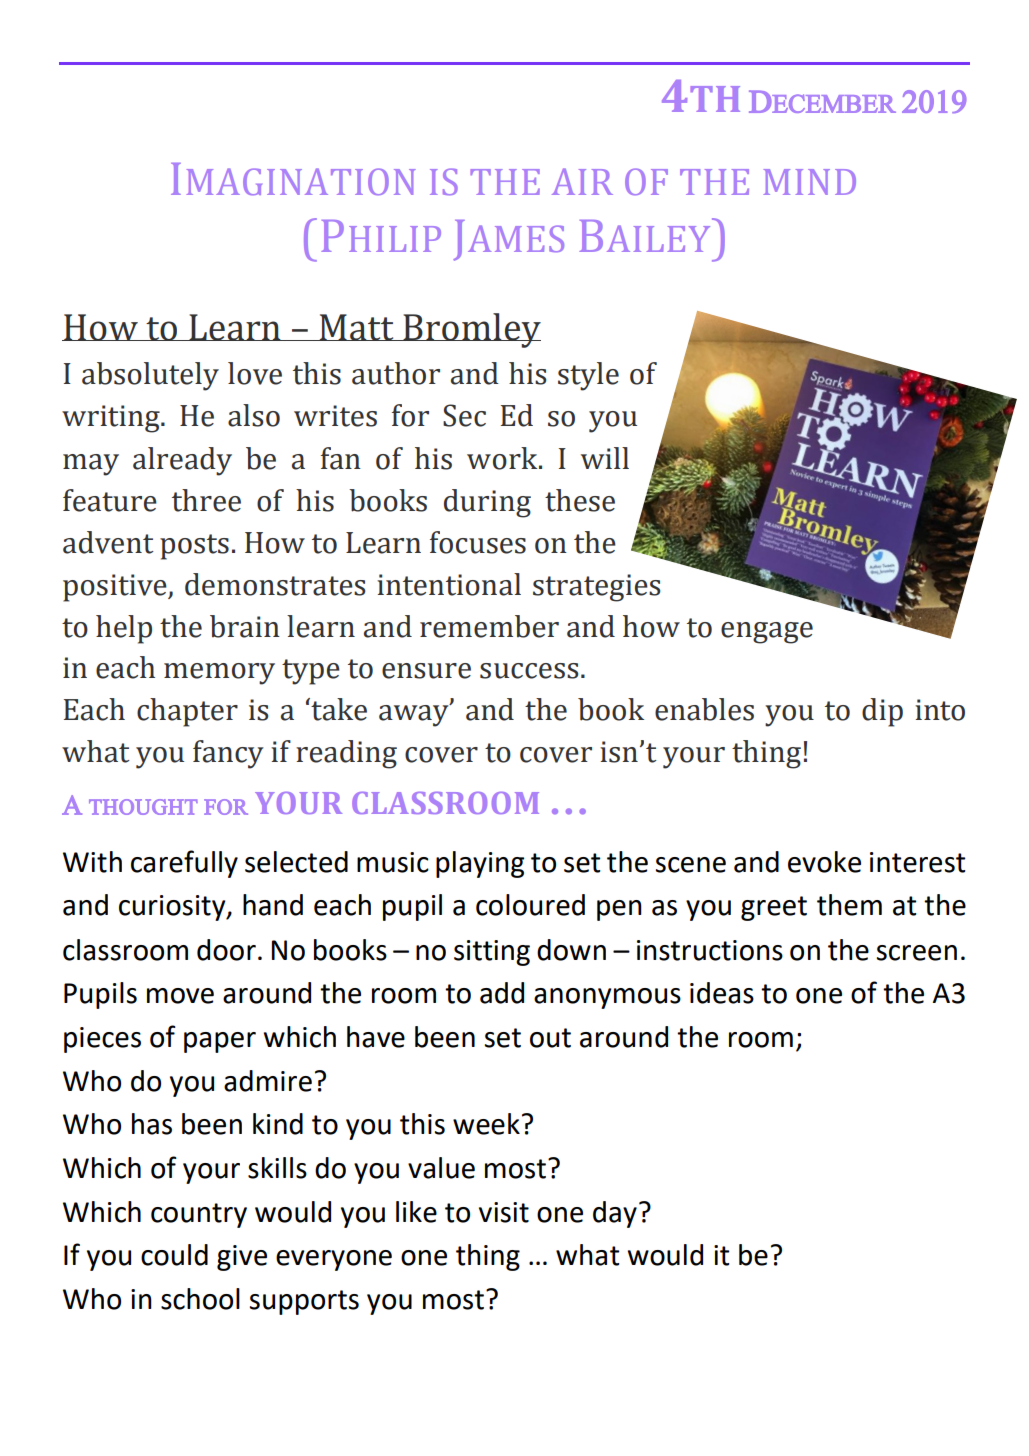 The image size is (1029, 1456). I want to click on engage, so click(767, 633).
